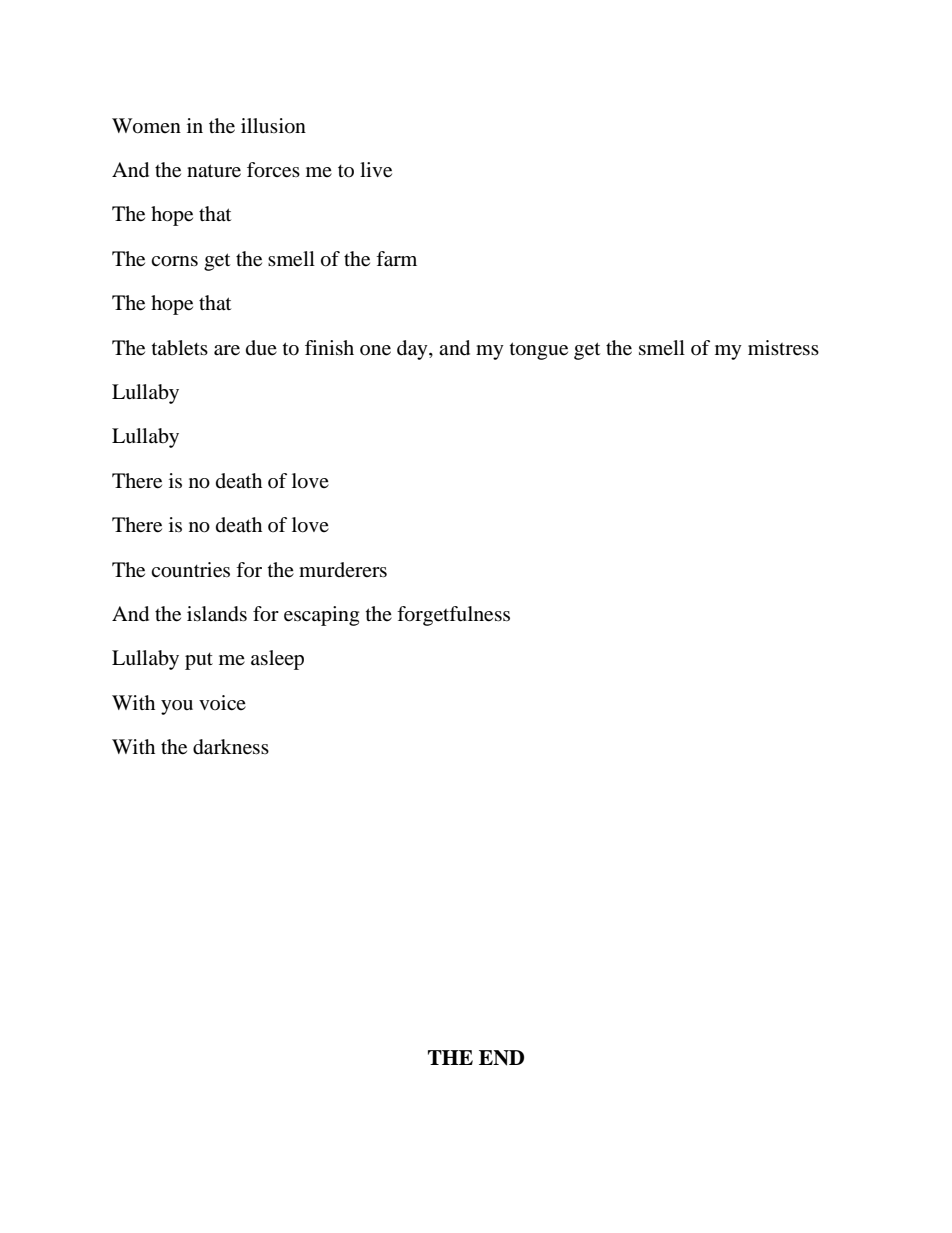 Image resolution: width=952 pixels, height=1233 pixels. I want to click on live, so click(376, 170).
